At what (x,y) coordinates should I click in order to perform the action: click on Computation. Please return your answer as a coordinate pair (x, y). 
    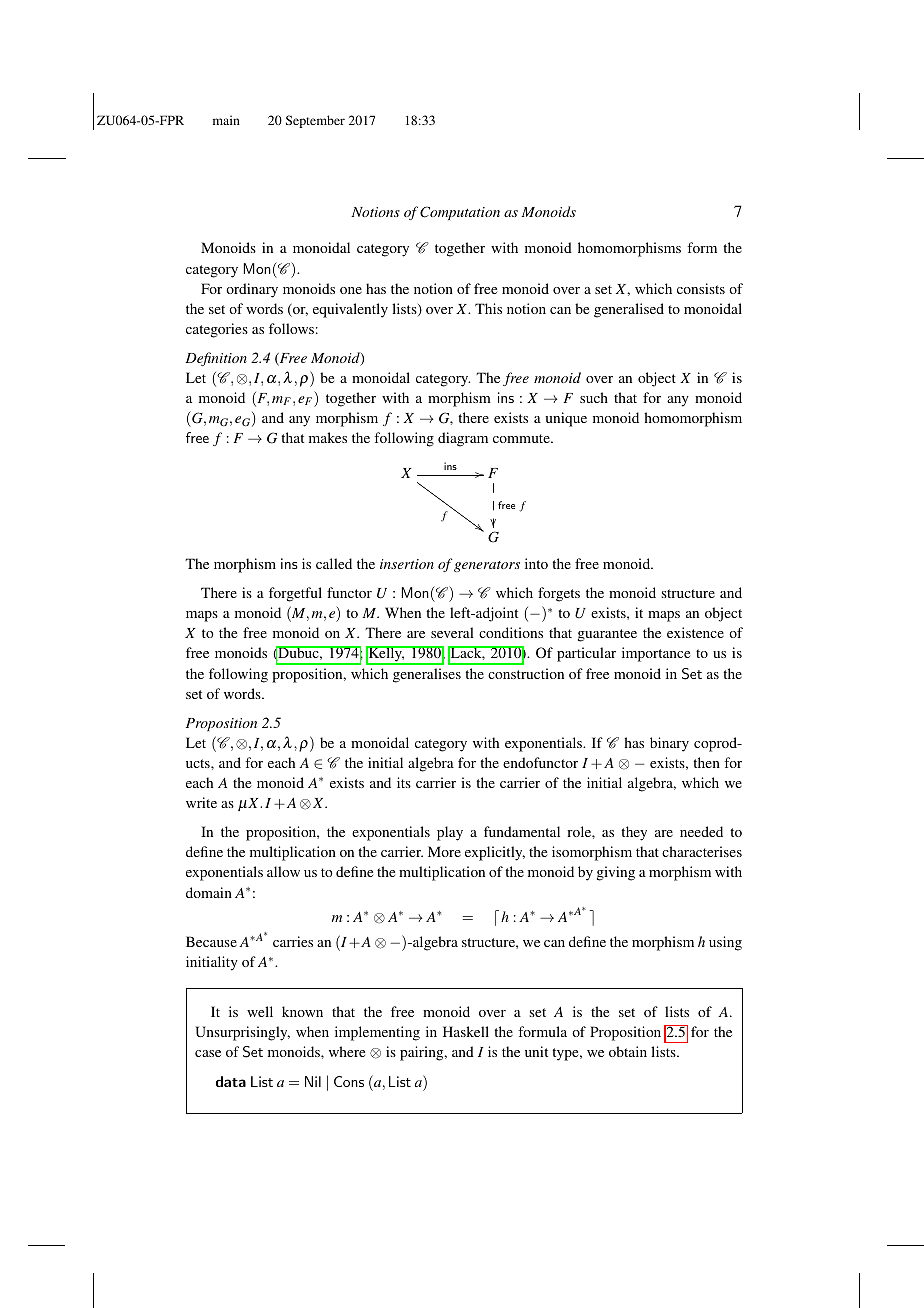
    Looking at the image, I should click on (460, 213).
